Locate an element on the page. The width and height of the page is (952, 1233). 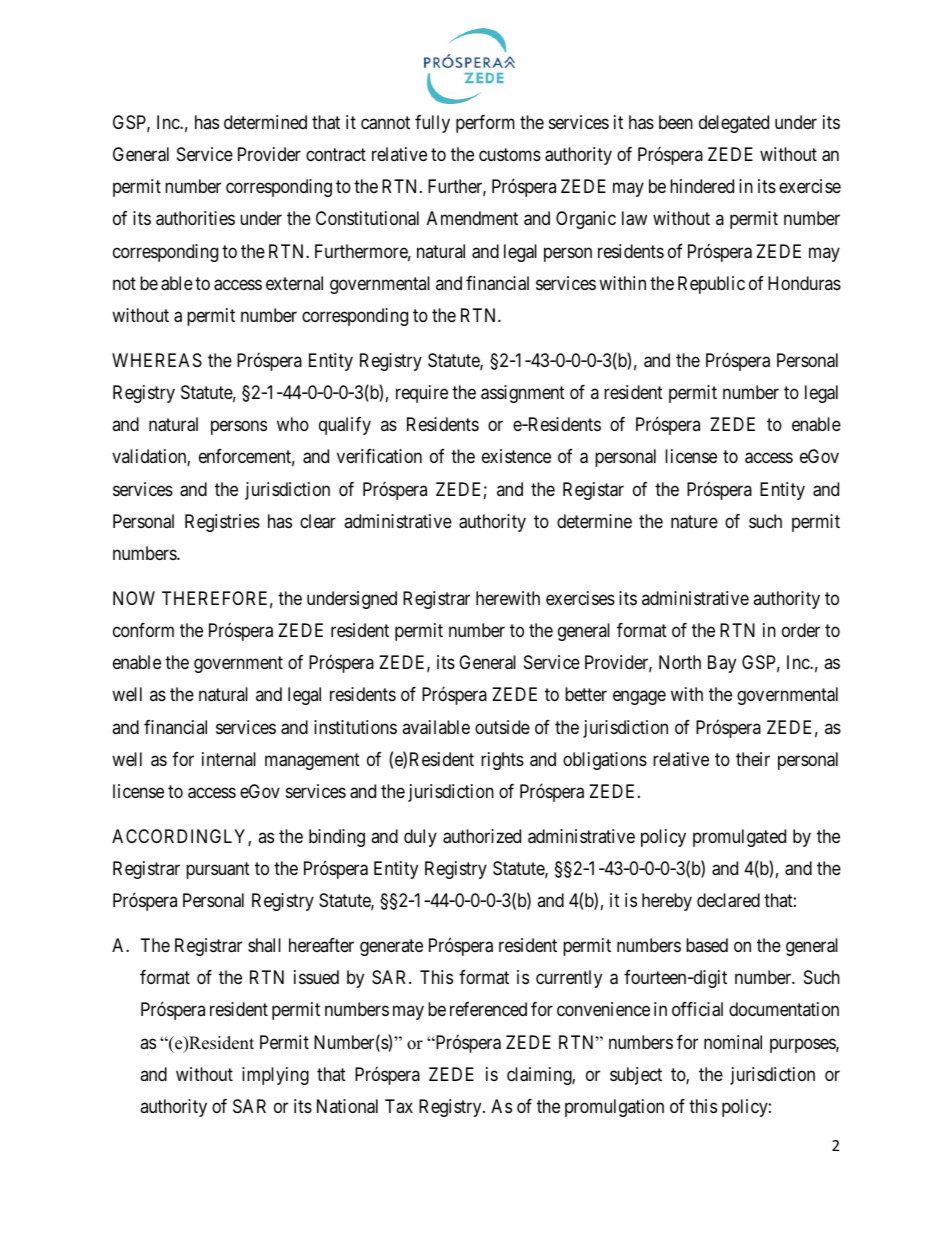
Republic is located at coordinates (711, 285).
